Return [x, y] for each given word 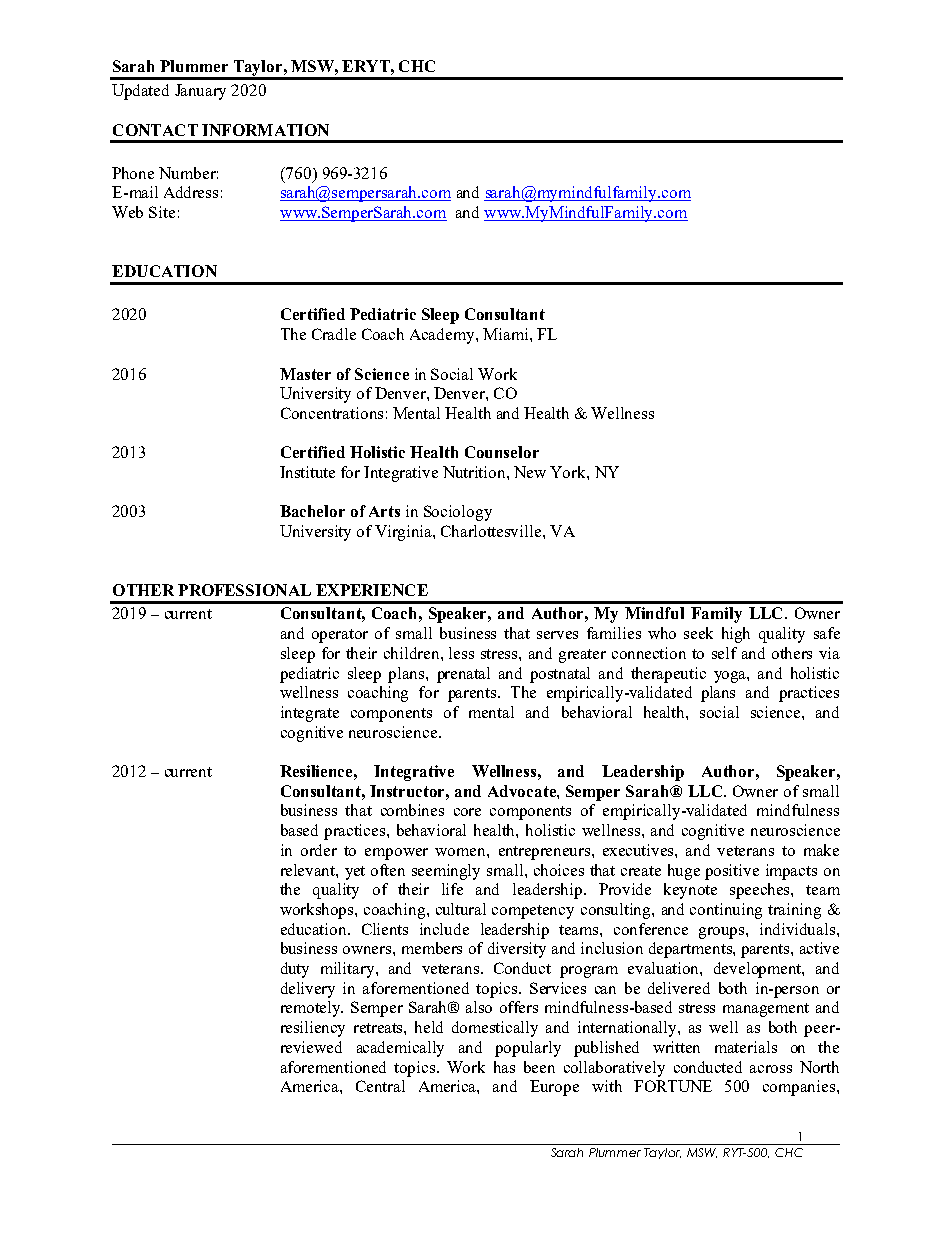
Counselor [502, 452]
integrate [310, 714]
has [504, 1067]
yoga [731, 677]
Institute [307, 472]
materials [746, 1047]
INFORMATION [265, 130]
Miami [507, 334]
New [530, 472]
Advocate [523, 791]
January [200, 92]
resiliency [313, 1029]
